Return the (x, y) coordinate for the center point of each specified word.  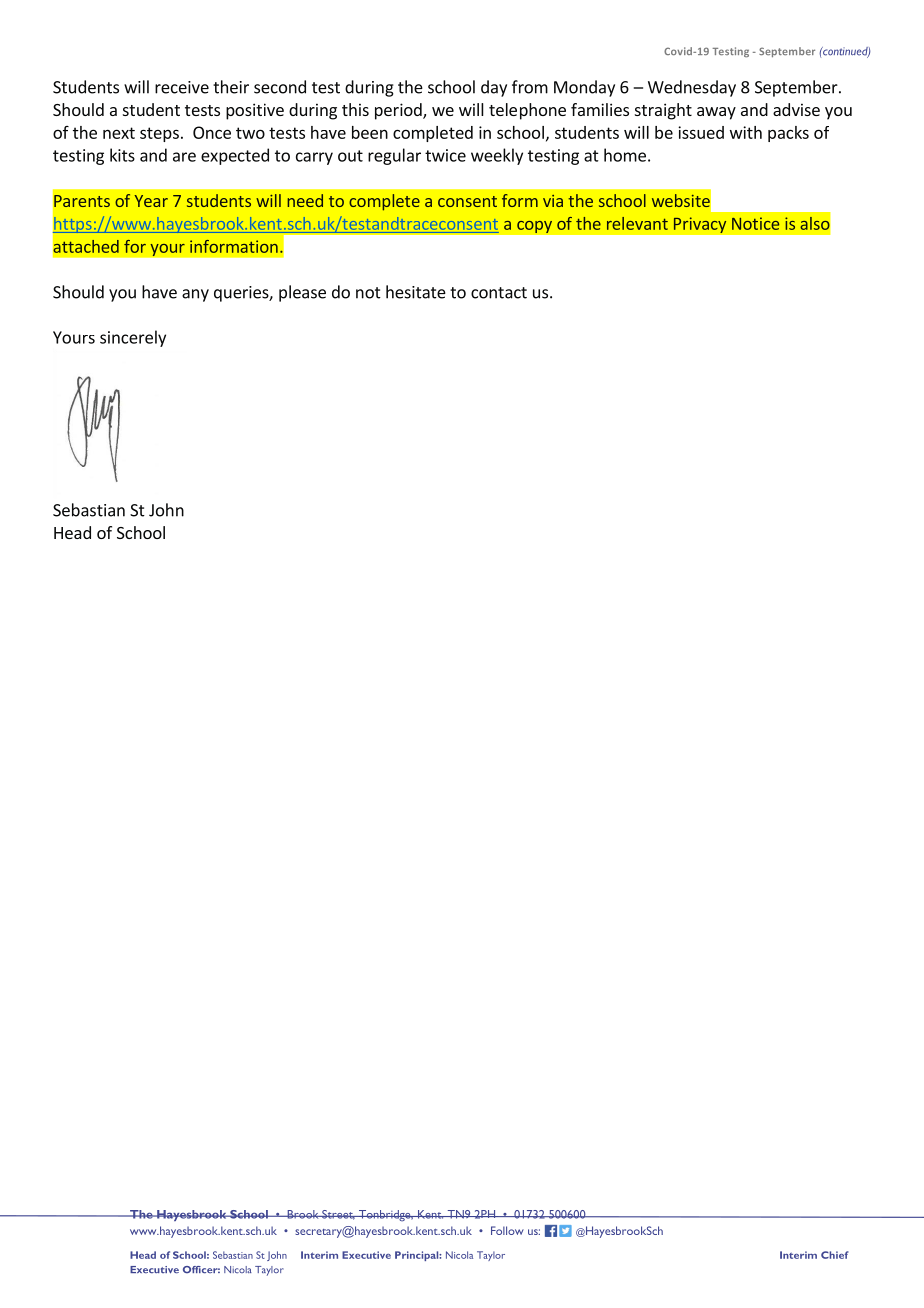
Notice (755, 223)
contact (499, 293)
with (746, 132)
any (195, 295)
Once (212, 132)
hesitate (416, 292)
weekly (497, 156)
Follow (507, 1230)
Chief (835, 1255)
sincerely (133, 338)
